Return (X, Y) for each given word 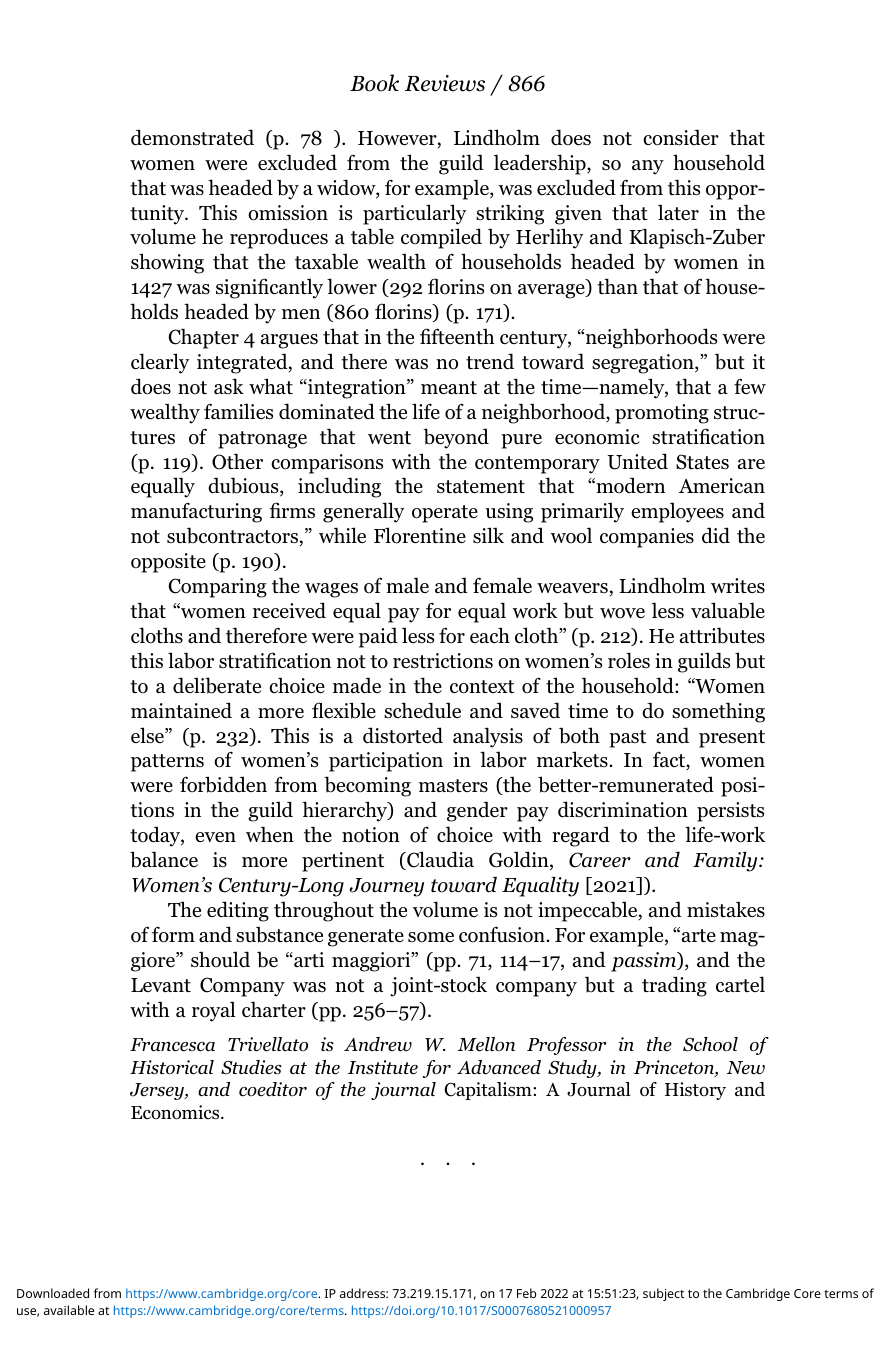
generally (363, 512)
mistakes (726, 909)
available (69, 1310)
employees (677, 512)
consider (681, 137)
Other (237, 461)
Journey (387, 887)
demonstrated (192, 137)
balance (164, 859)
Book (374, 83)
